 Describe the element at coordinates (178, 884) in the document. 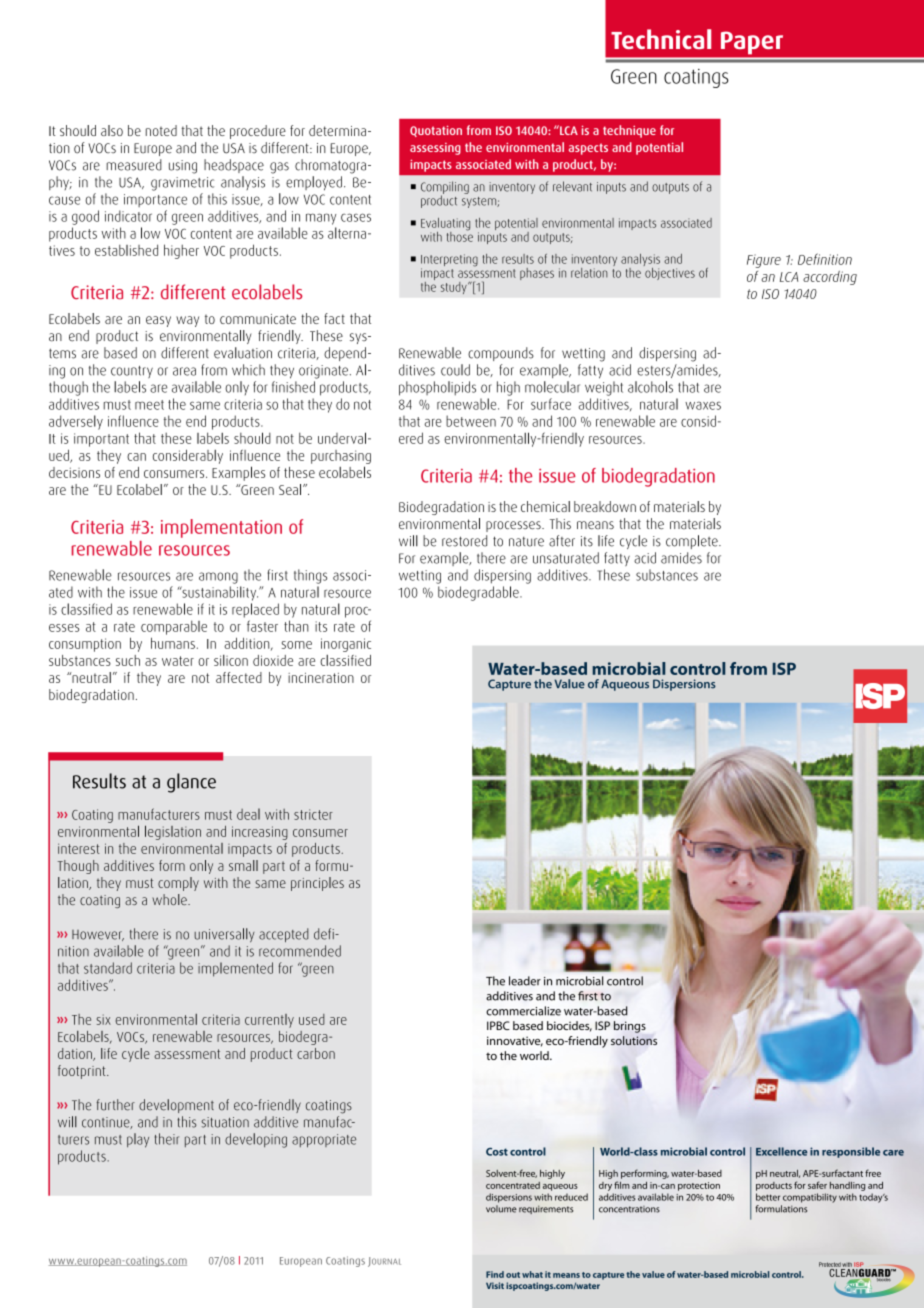

I see `comply` at that location.
